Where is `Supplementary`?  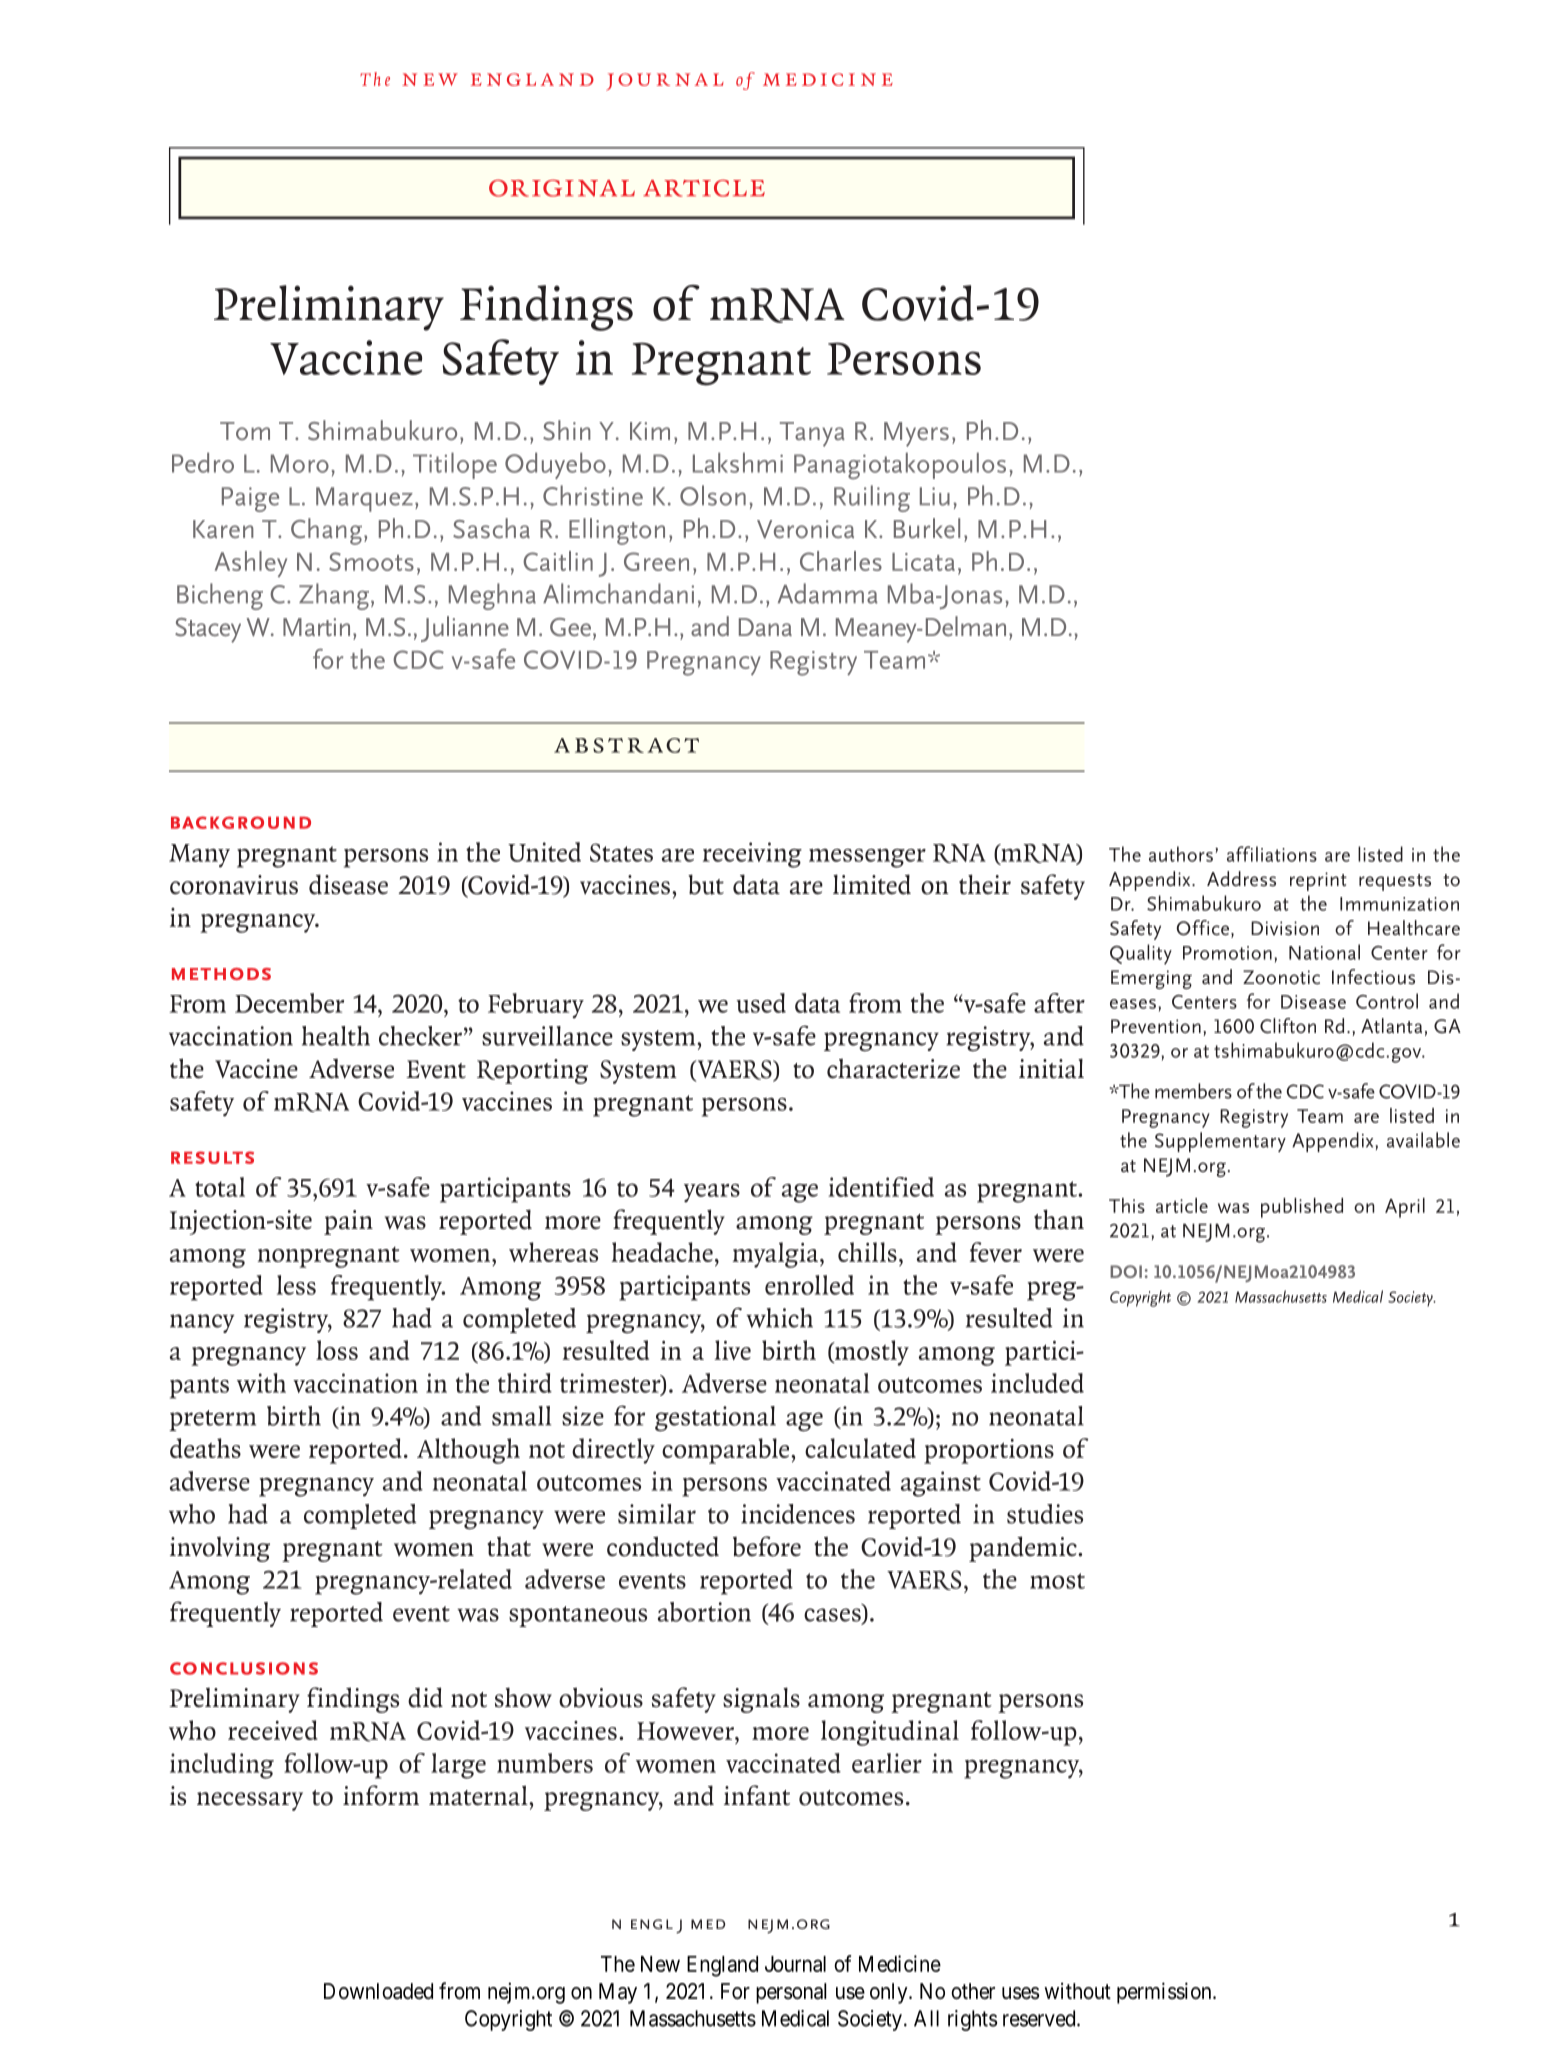
Supplementary is located at coordinates (1220, 1142).
